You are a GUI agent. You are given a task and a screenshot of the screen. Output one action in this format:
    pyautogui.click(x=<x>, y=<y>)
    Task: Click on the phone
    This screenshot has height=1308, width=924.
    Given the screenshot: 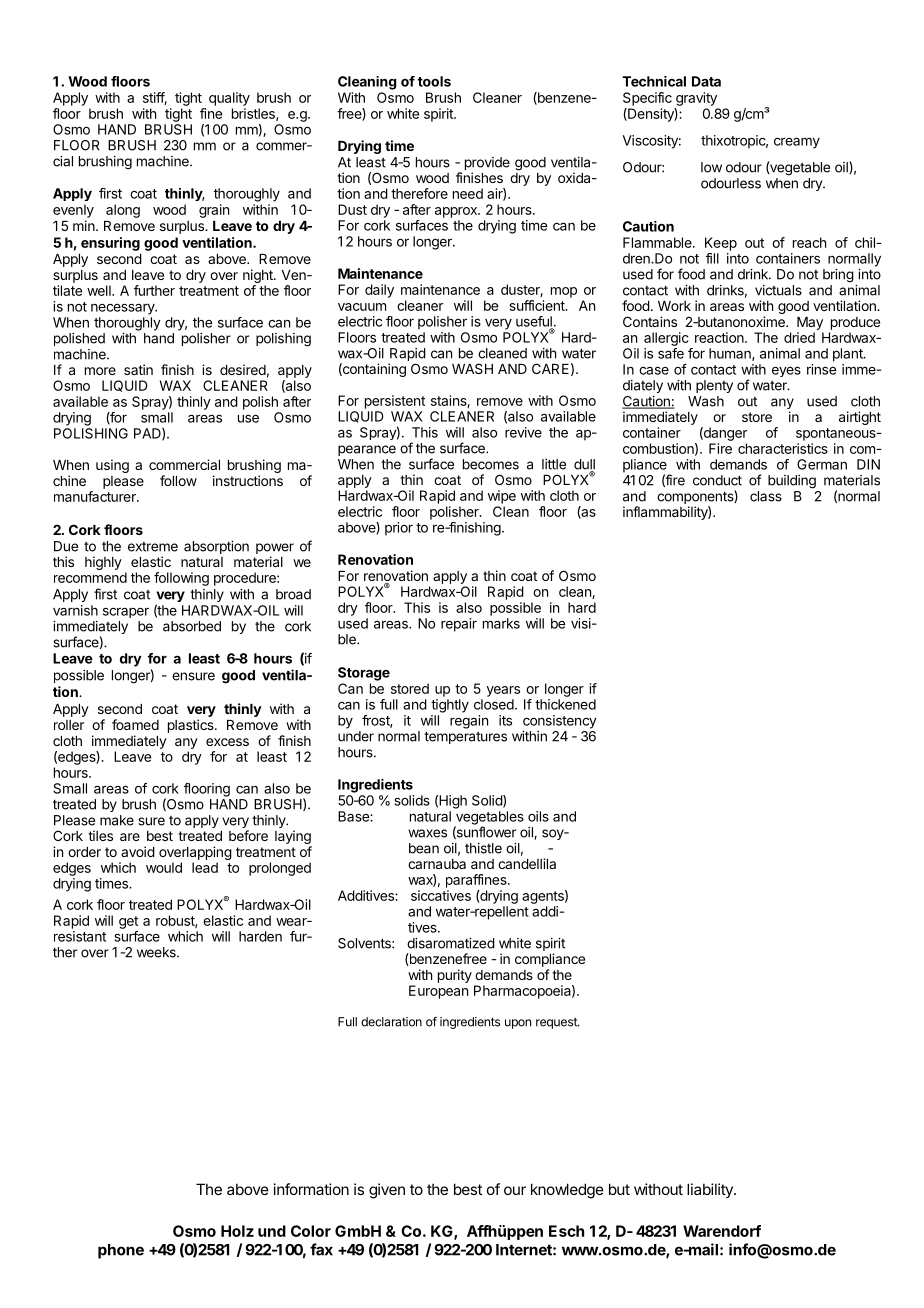 What is the action you would take?
    pyautogui.click(x=121, y=1251)
